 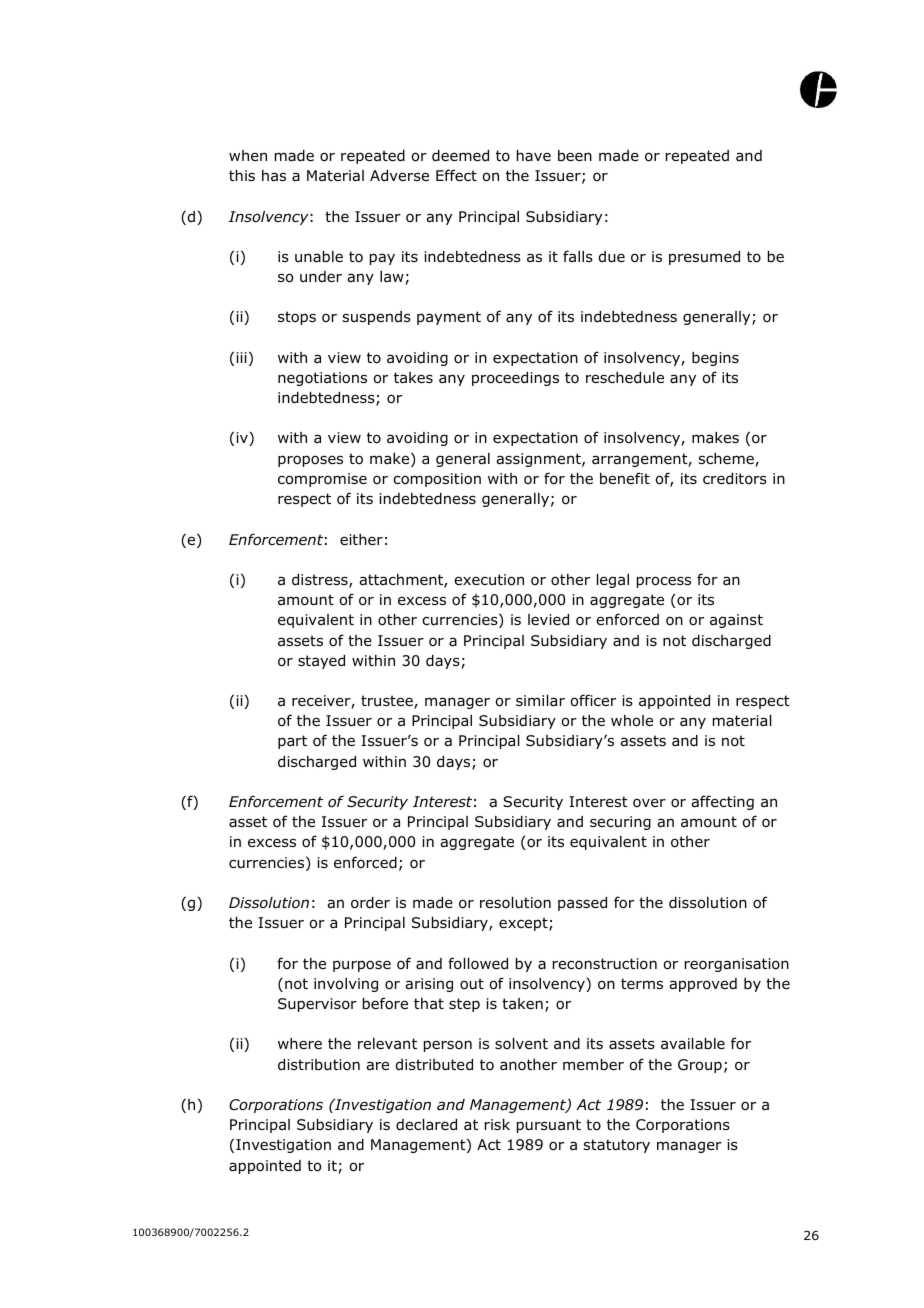 I want to click on risk, so click(x=497, y=1124).
